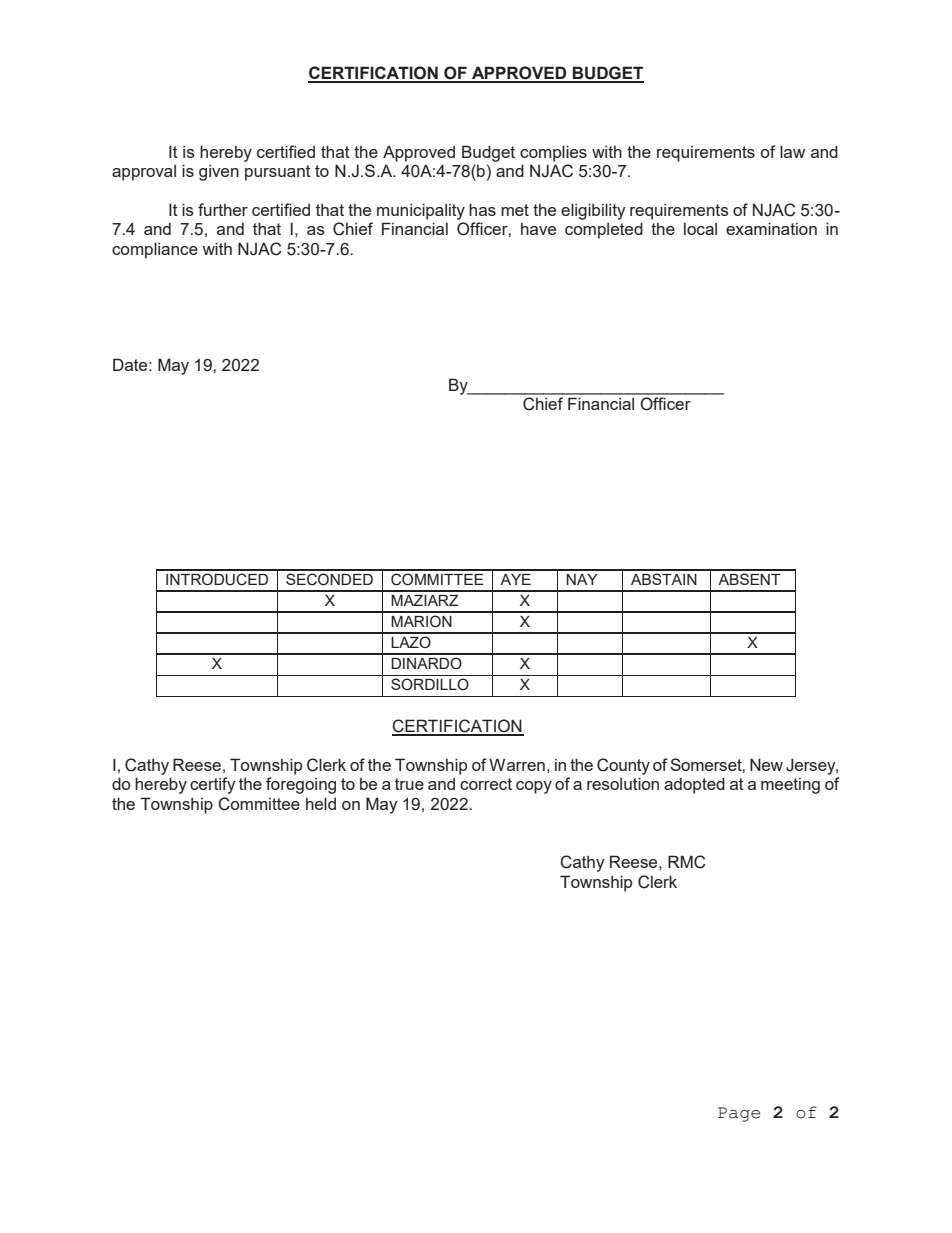  Describe the element at coordinates (517, 764) in the document. I see `Warren` at that location.
